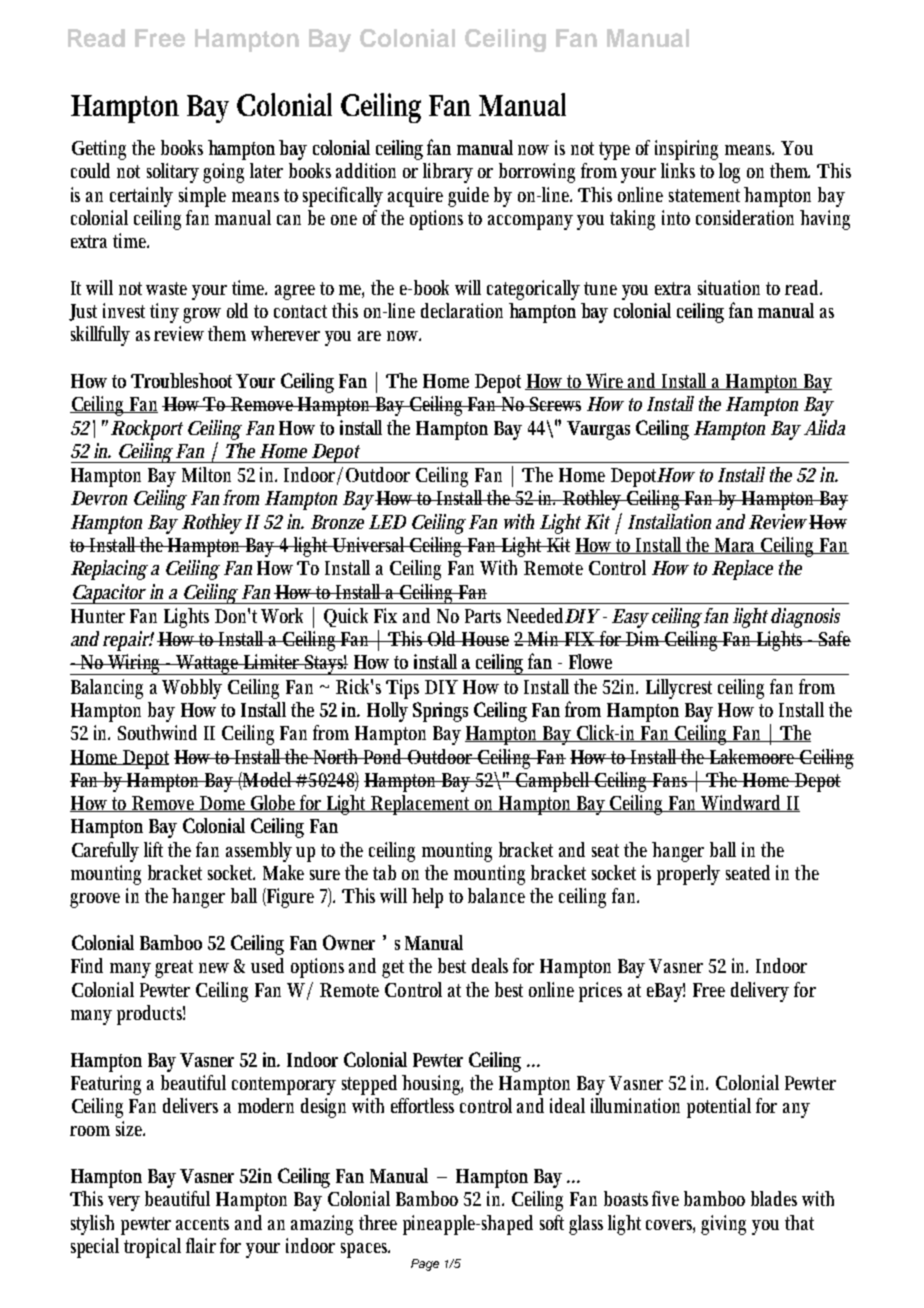  What do you see at coordinates (152, 1248) in the screenshot?
I see `tropical` at bounding box center [152, 1248].
